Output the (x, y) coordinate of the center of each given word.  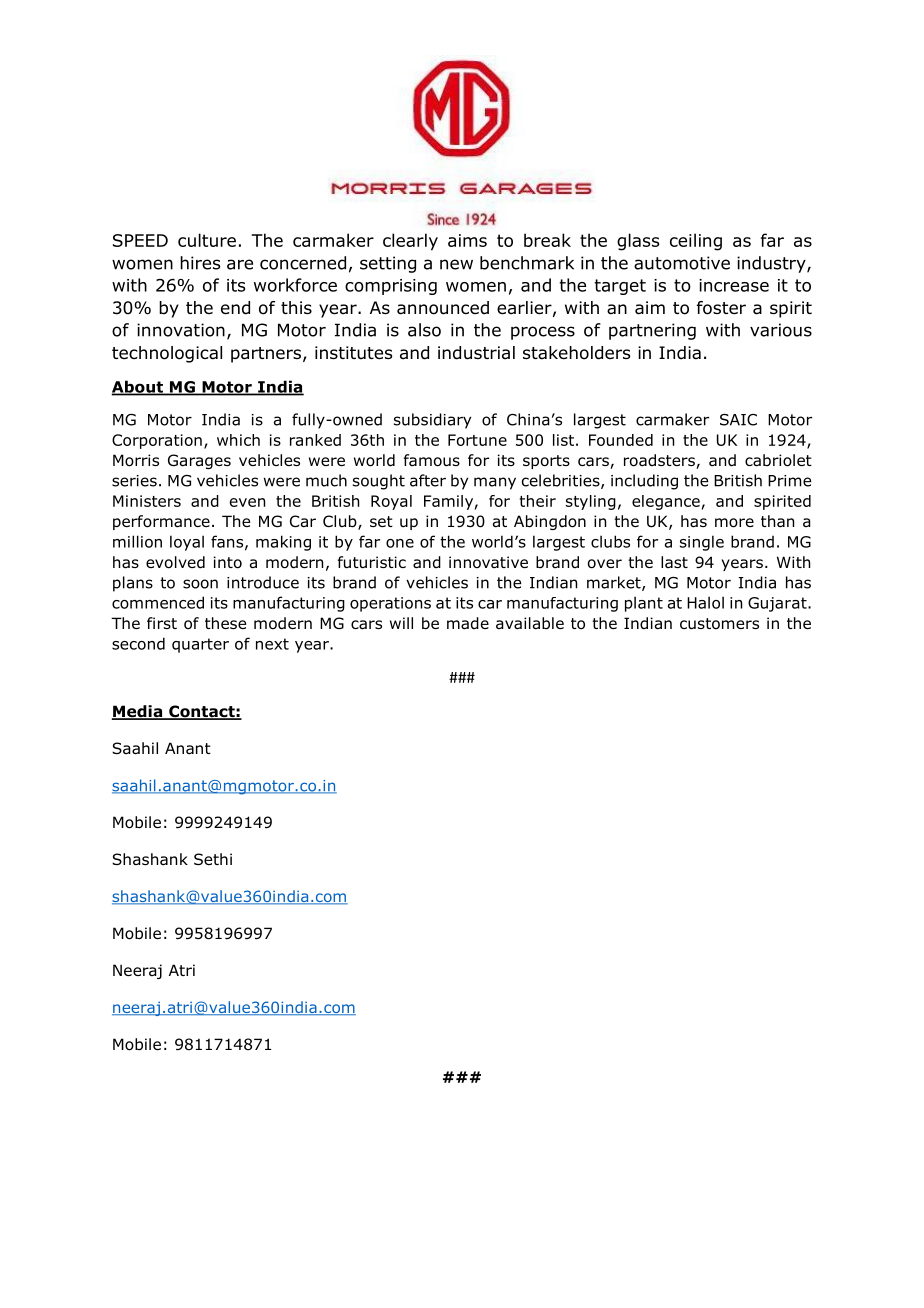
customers (719, 624)
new (456, 264)
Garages (199, 461)
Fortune (477, 440)
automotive (682, 263)
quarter (200, 645)
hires (200, 263)
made (468, 623)
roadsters (660, 461)
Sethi (213, 859)
